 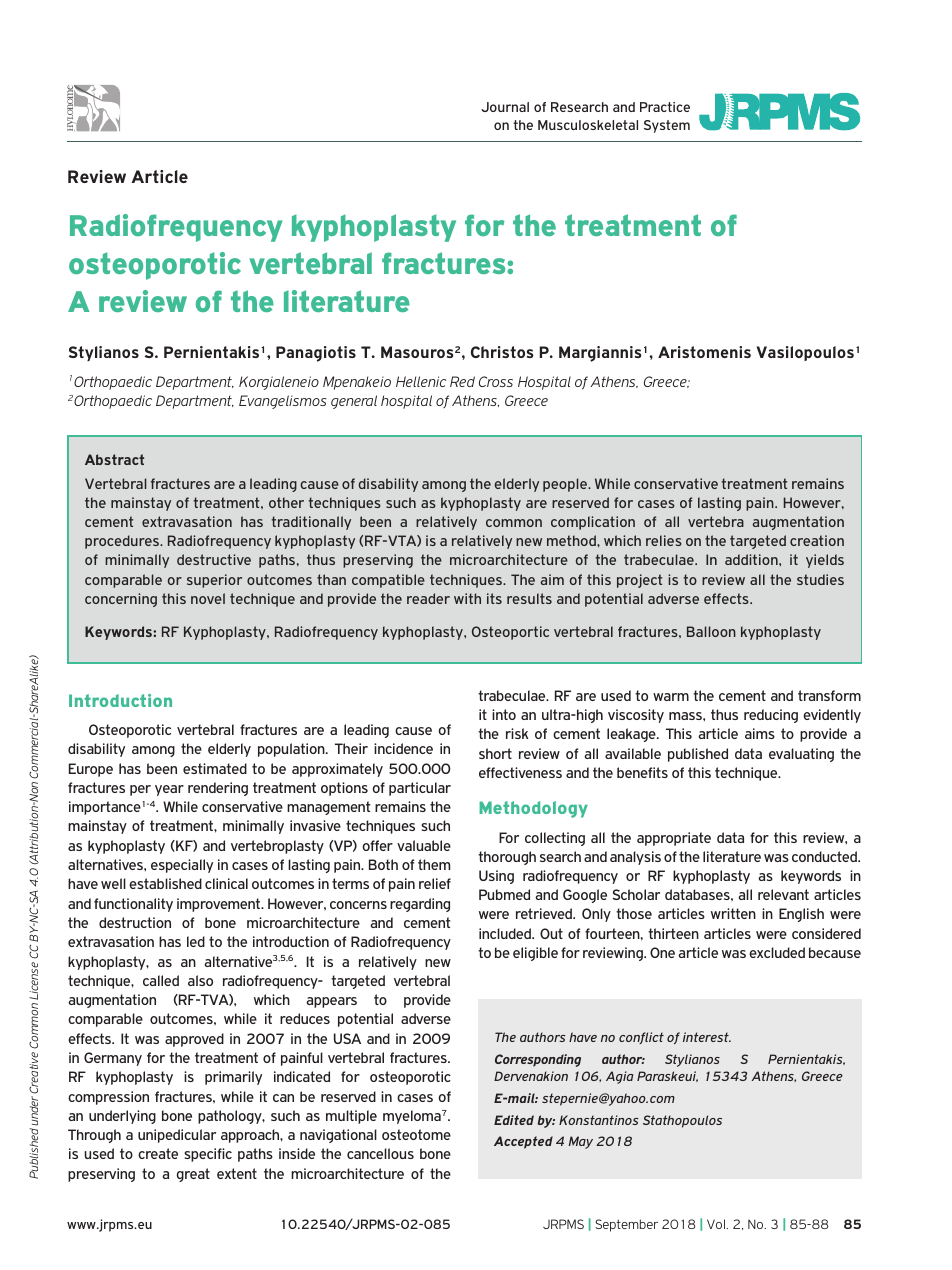 What do you see at coordinates (752, 559) in the screenshot?
I see `addition` at bounding box center [752, 559].
